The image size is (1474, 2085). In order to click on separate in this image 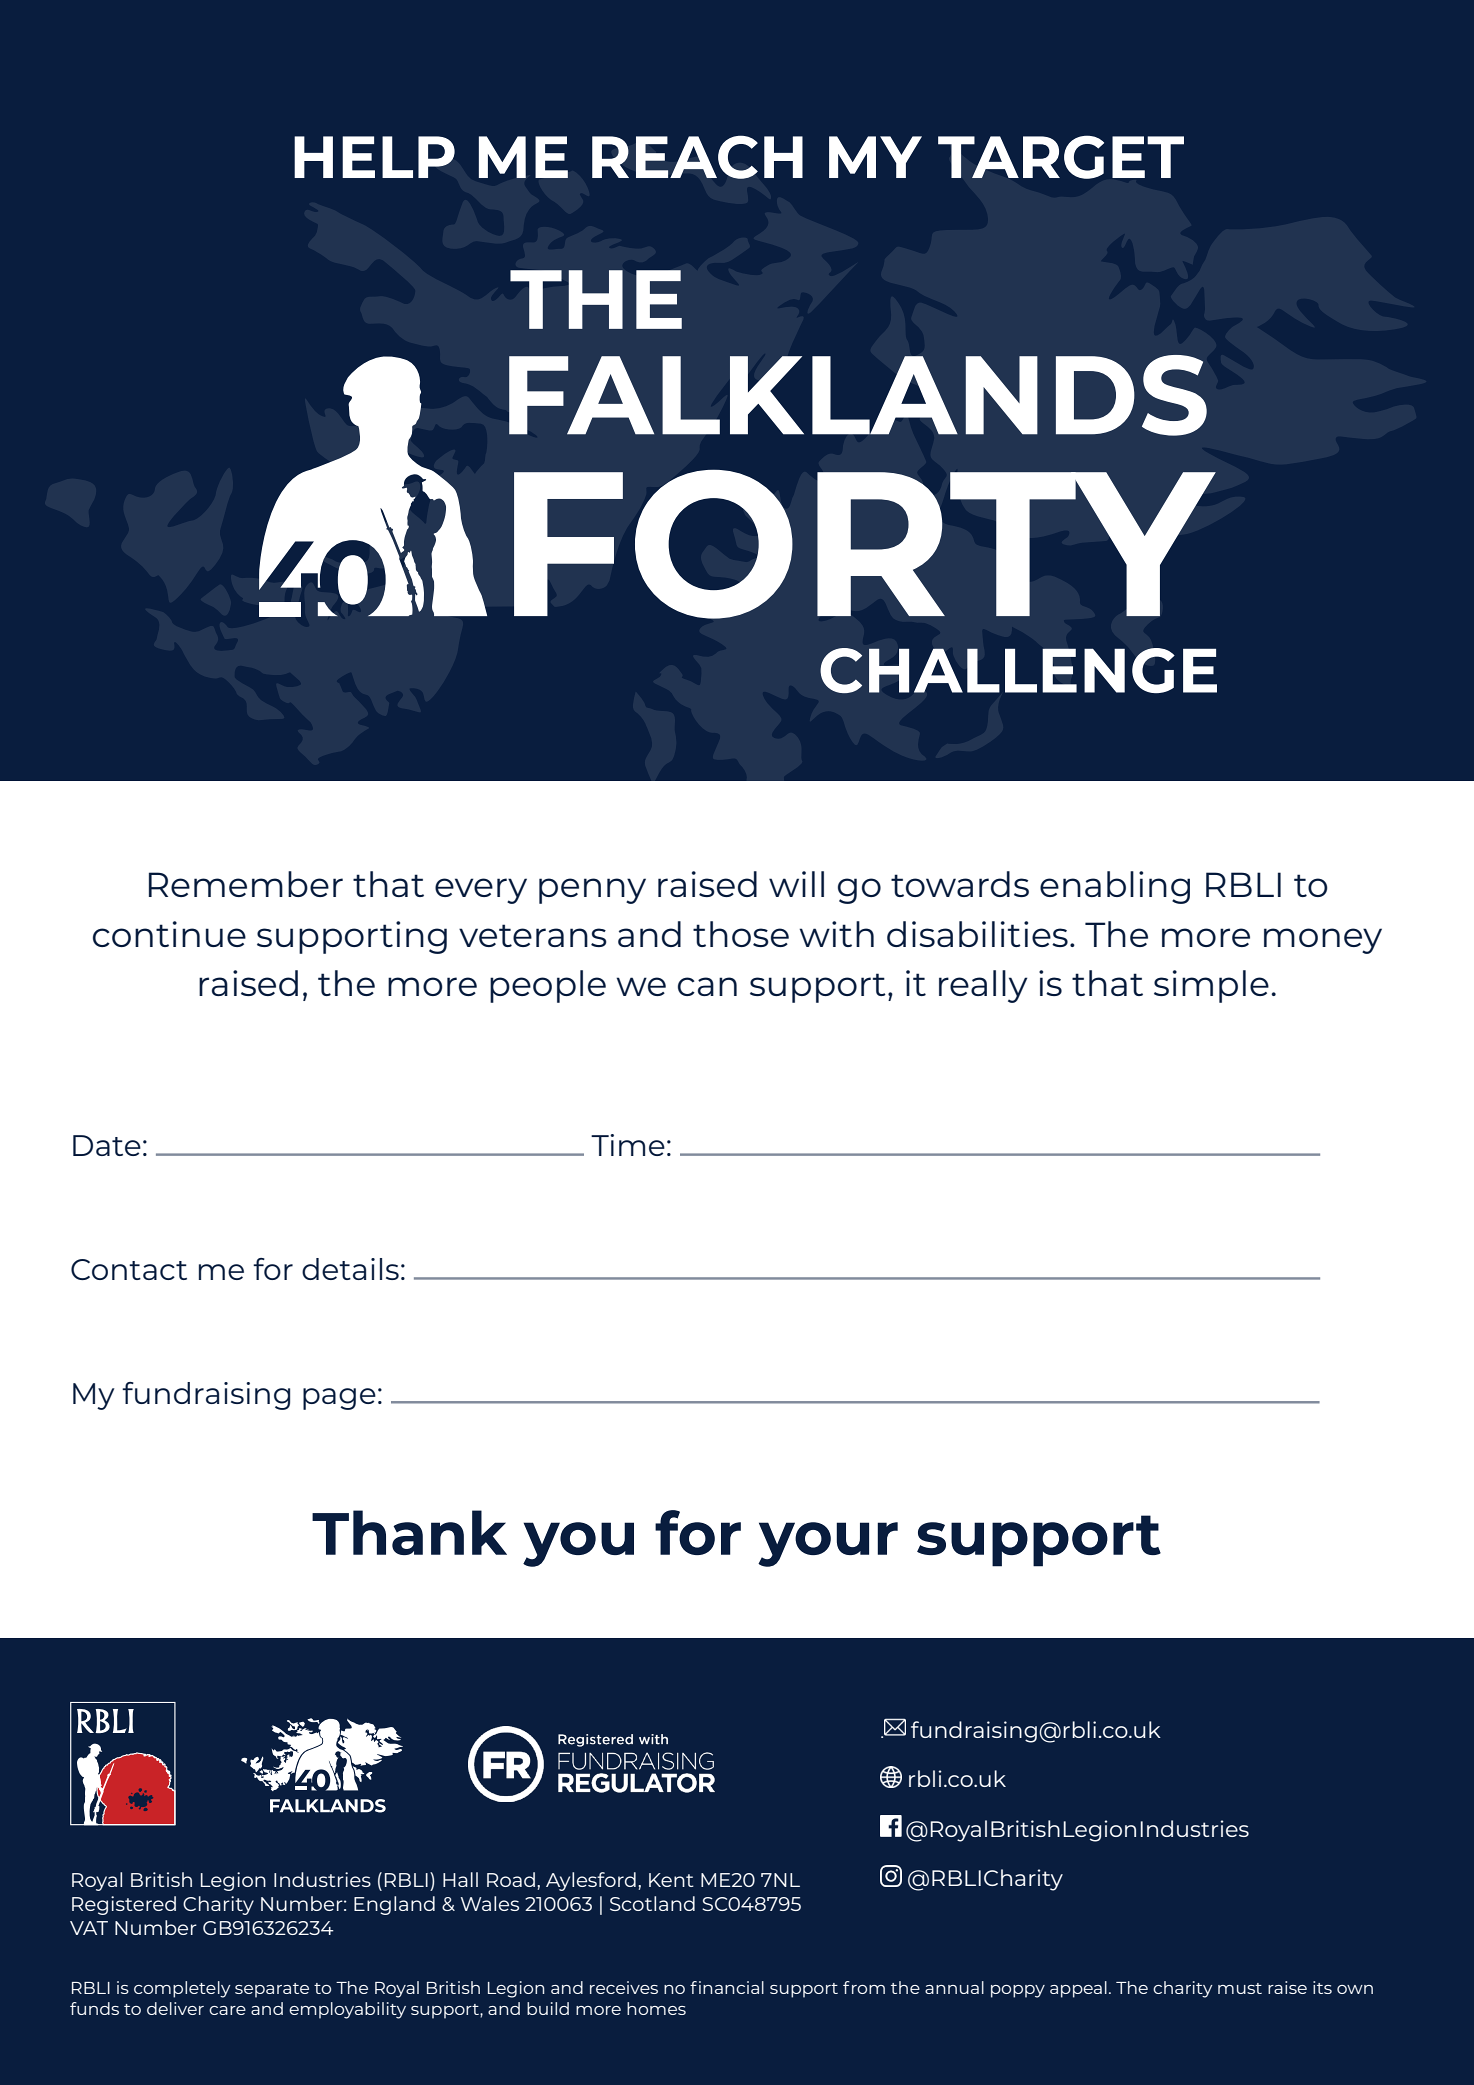, I will do `click(272, 1990)`.
